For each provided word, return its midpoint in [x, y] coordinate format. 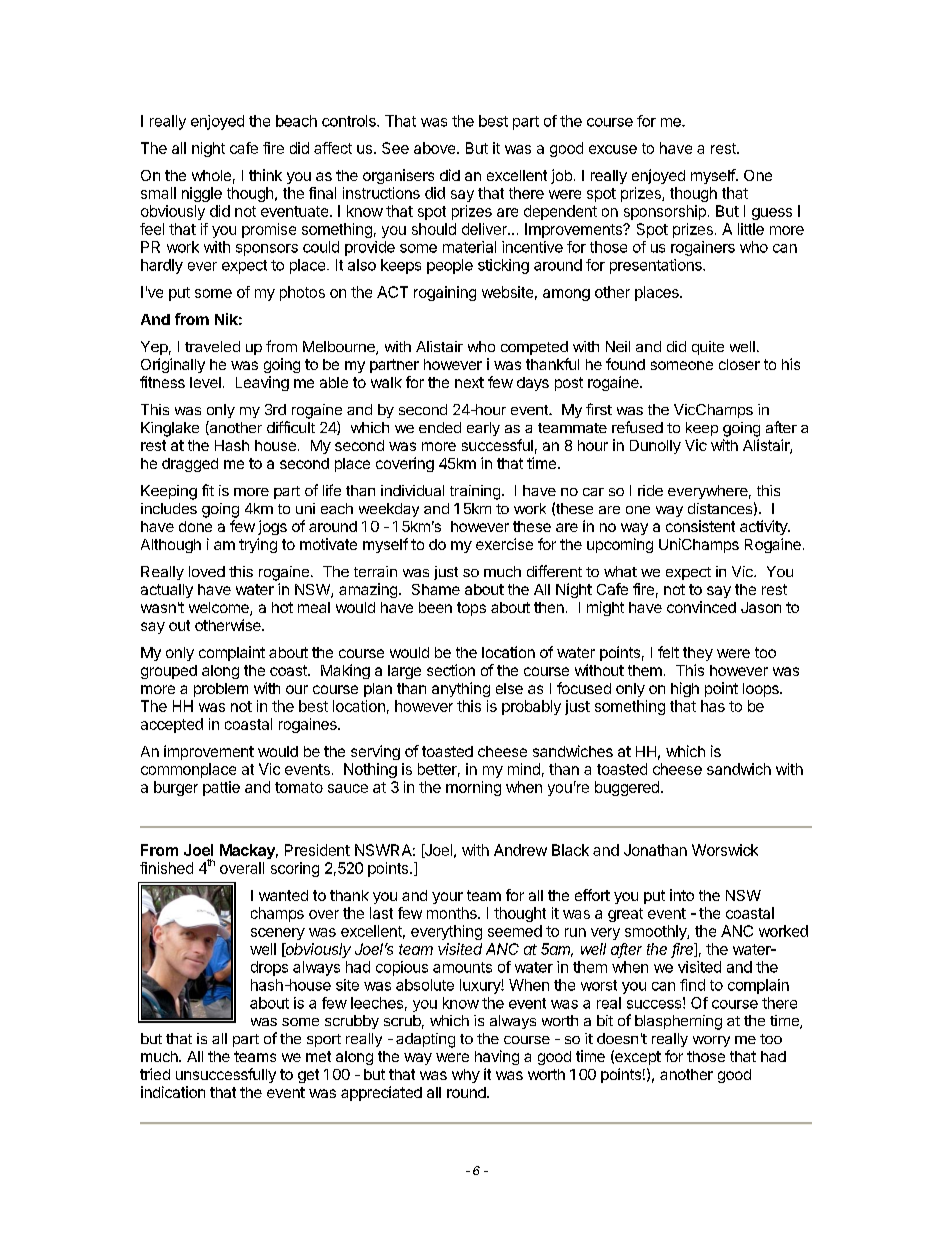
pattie [221, 788]
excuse [613, 149]
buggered [627, 788]
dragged [190, 465]
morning [473, 788]
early [483, 429]
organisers [398, 176]
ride [650, 490]
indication [173, 1092]
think [265, 175]
